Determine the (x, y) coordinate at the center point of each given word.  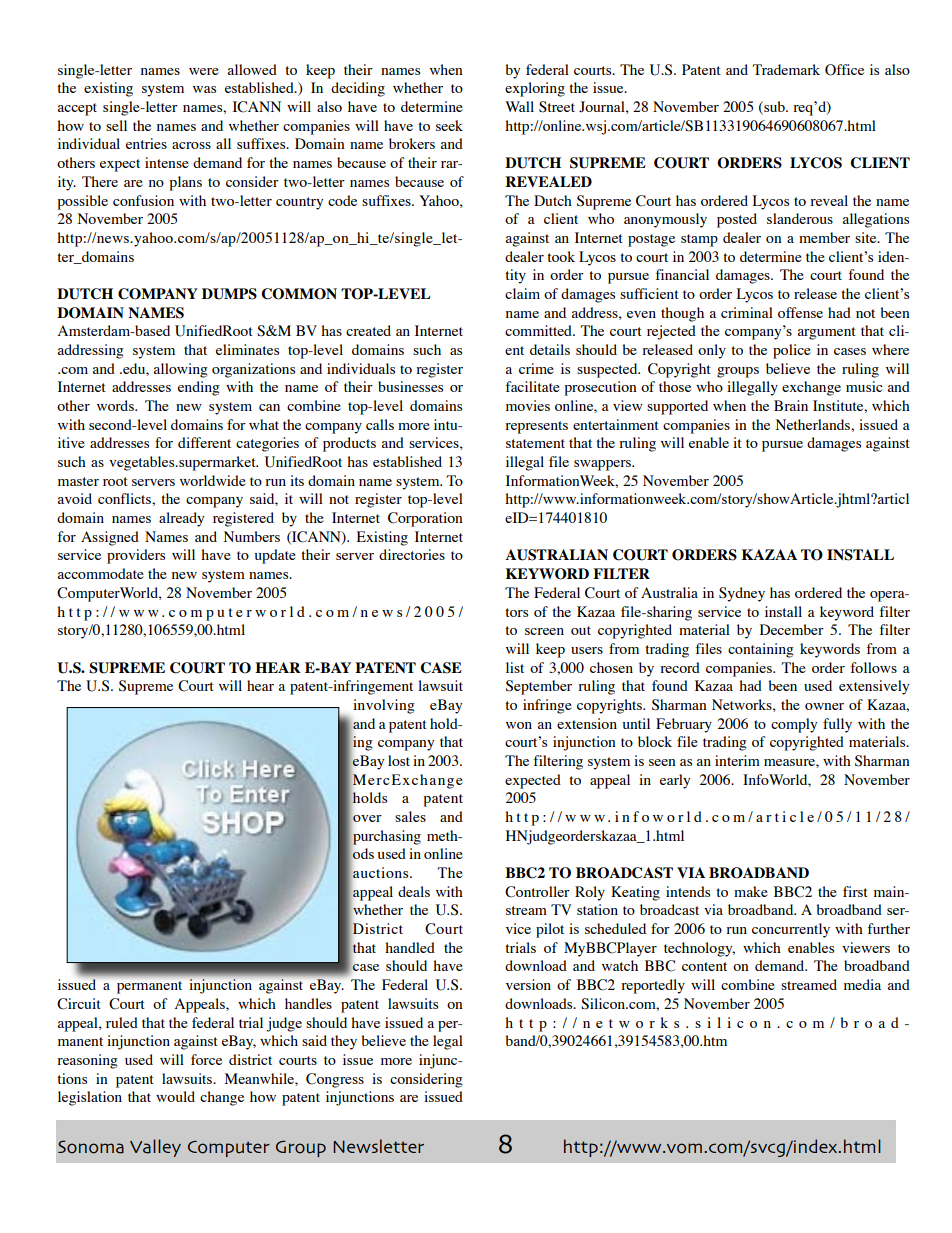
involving (384, 706)
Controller (537, 892)
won (519, 725)
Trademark (786, 69)
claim (522, 293)
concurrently (791, 930)
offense (800, 312)
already (181, 519)
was (204, 89)
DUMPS (229, 294)
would (175, 1096)
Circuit (79, 1004)
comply (794, 725)
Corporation (425, 519)
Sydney (742, 594)
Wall (519, 106)
